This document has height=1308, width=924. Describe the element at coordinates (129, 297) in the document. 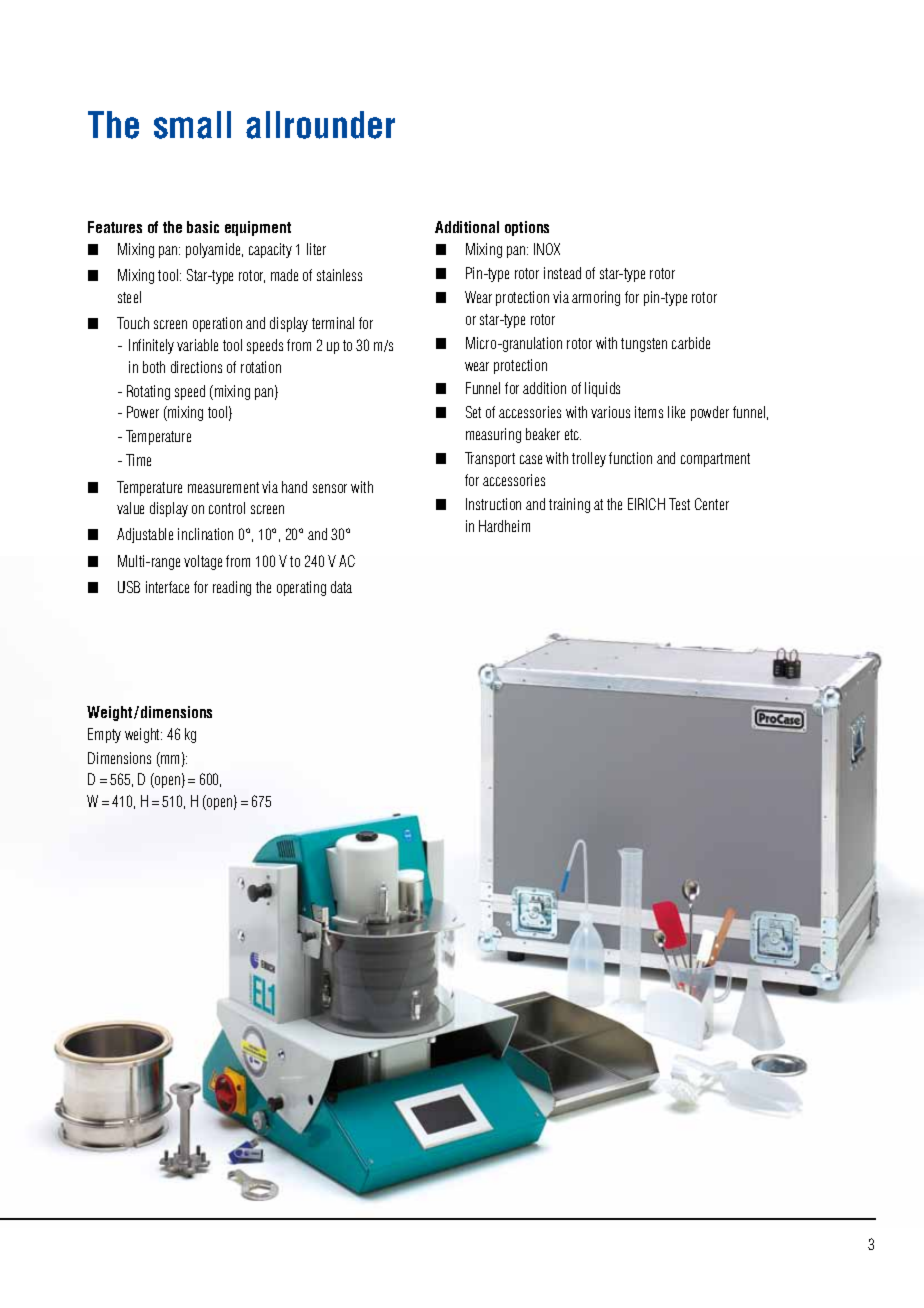

I see `steel` at that location.
